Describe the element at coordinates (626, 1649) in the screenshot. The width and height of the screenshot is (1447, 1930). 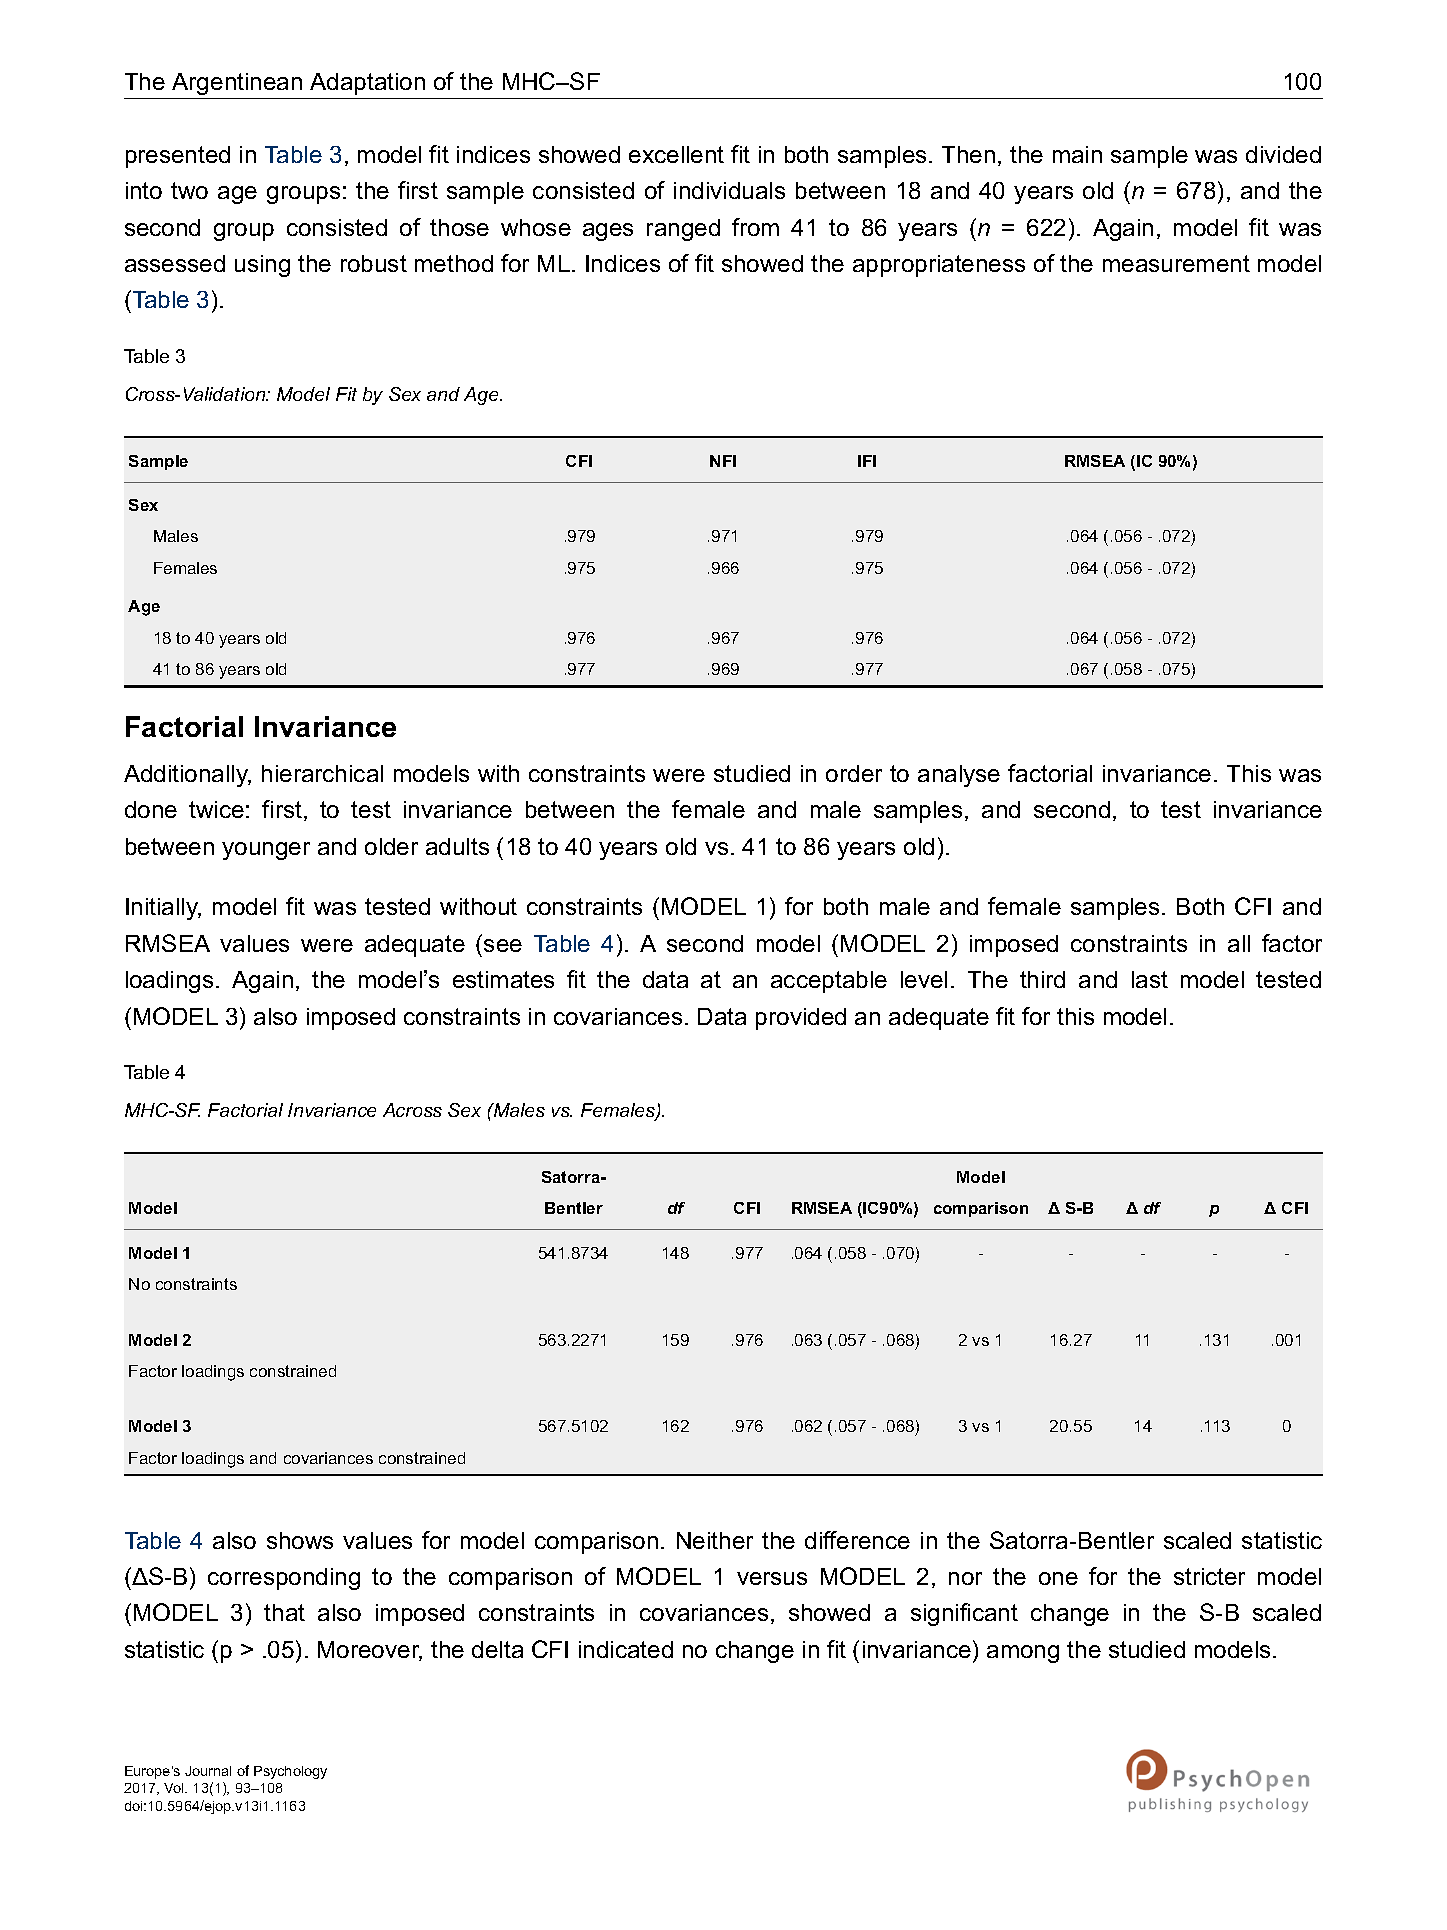
I see `indicated` at that location.
